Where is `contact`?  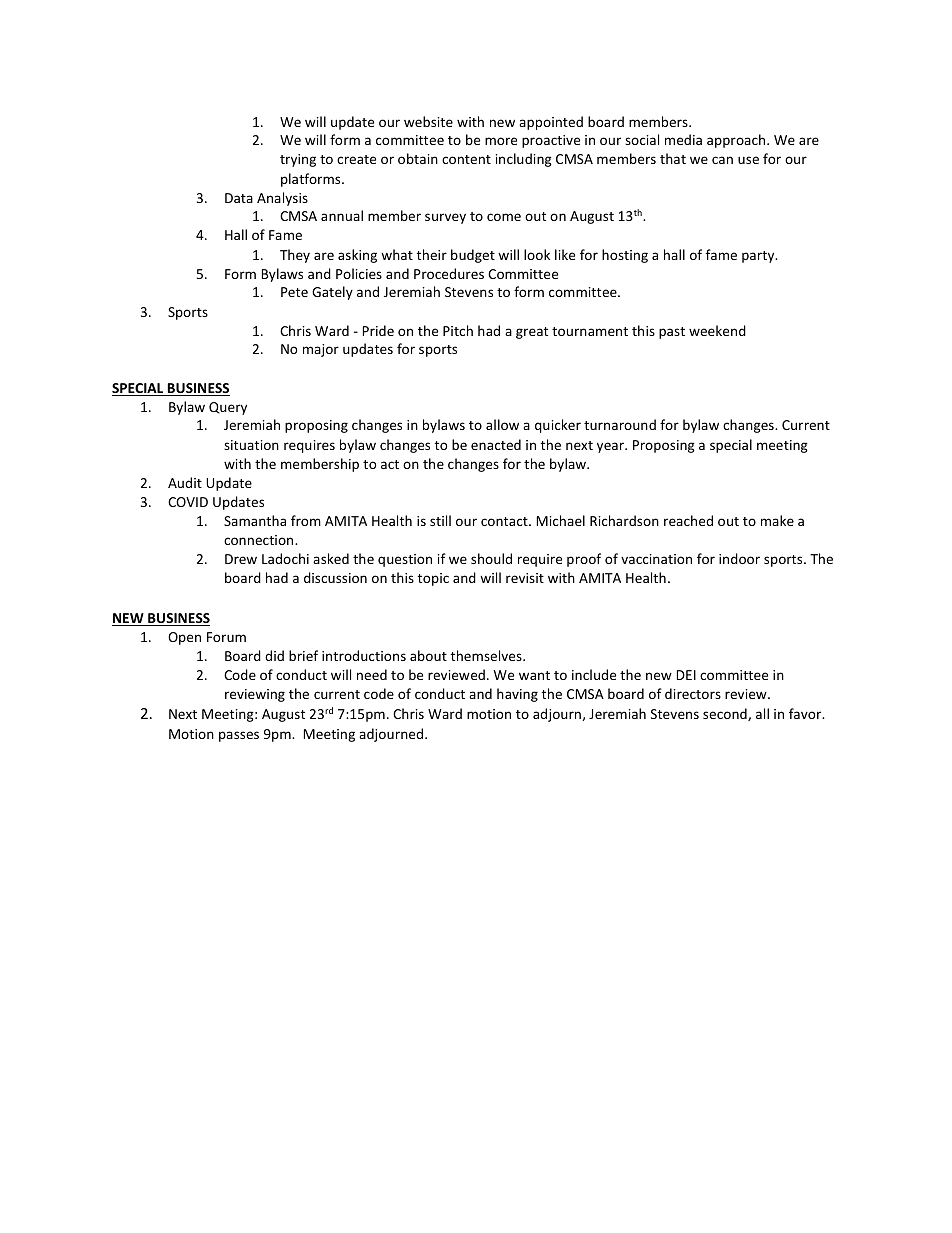
contact is located at coordinates (505, 521).
